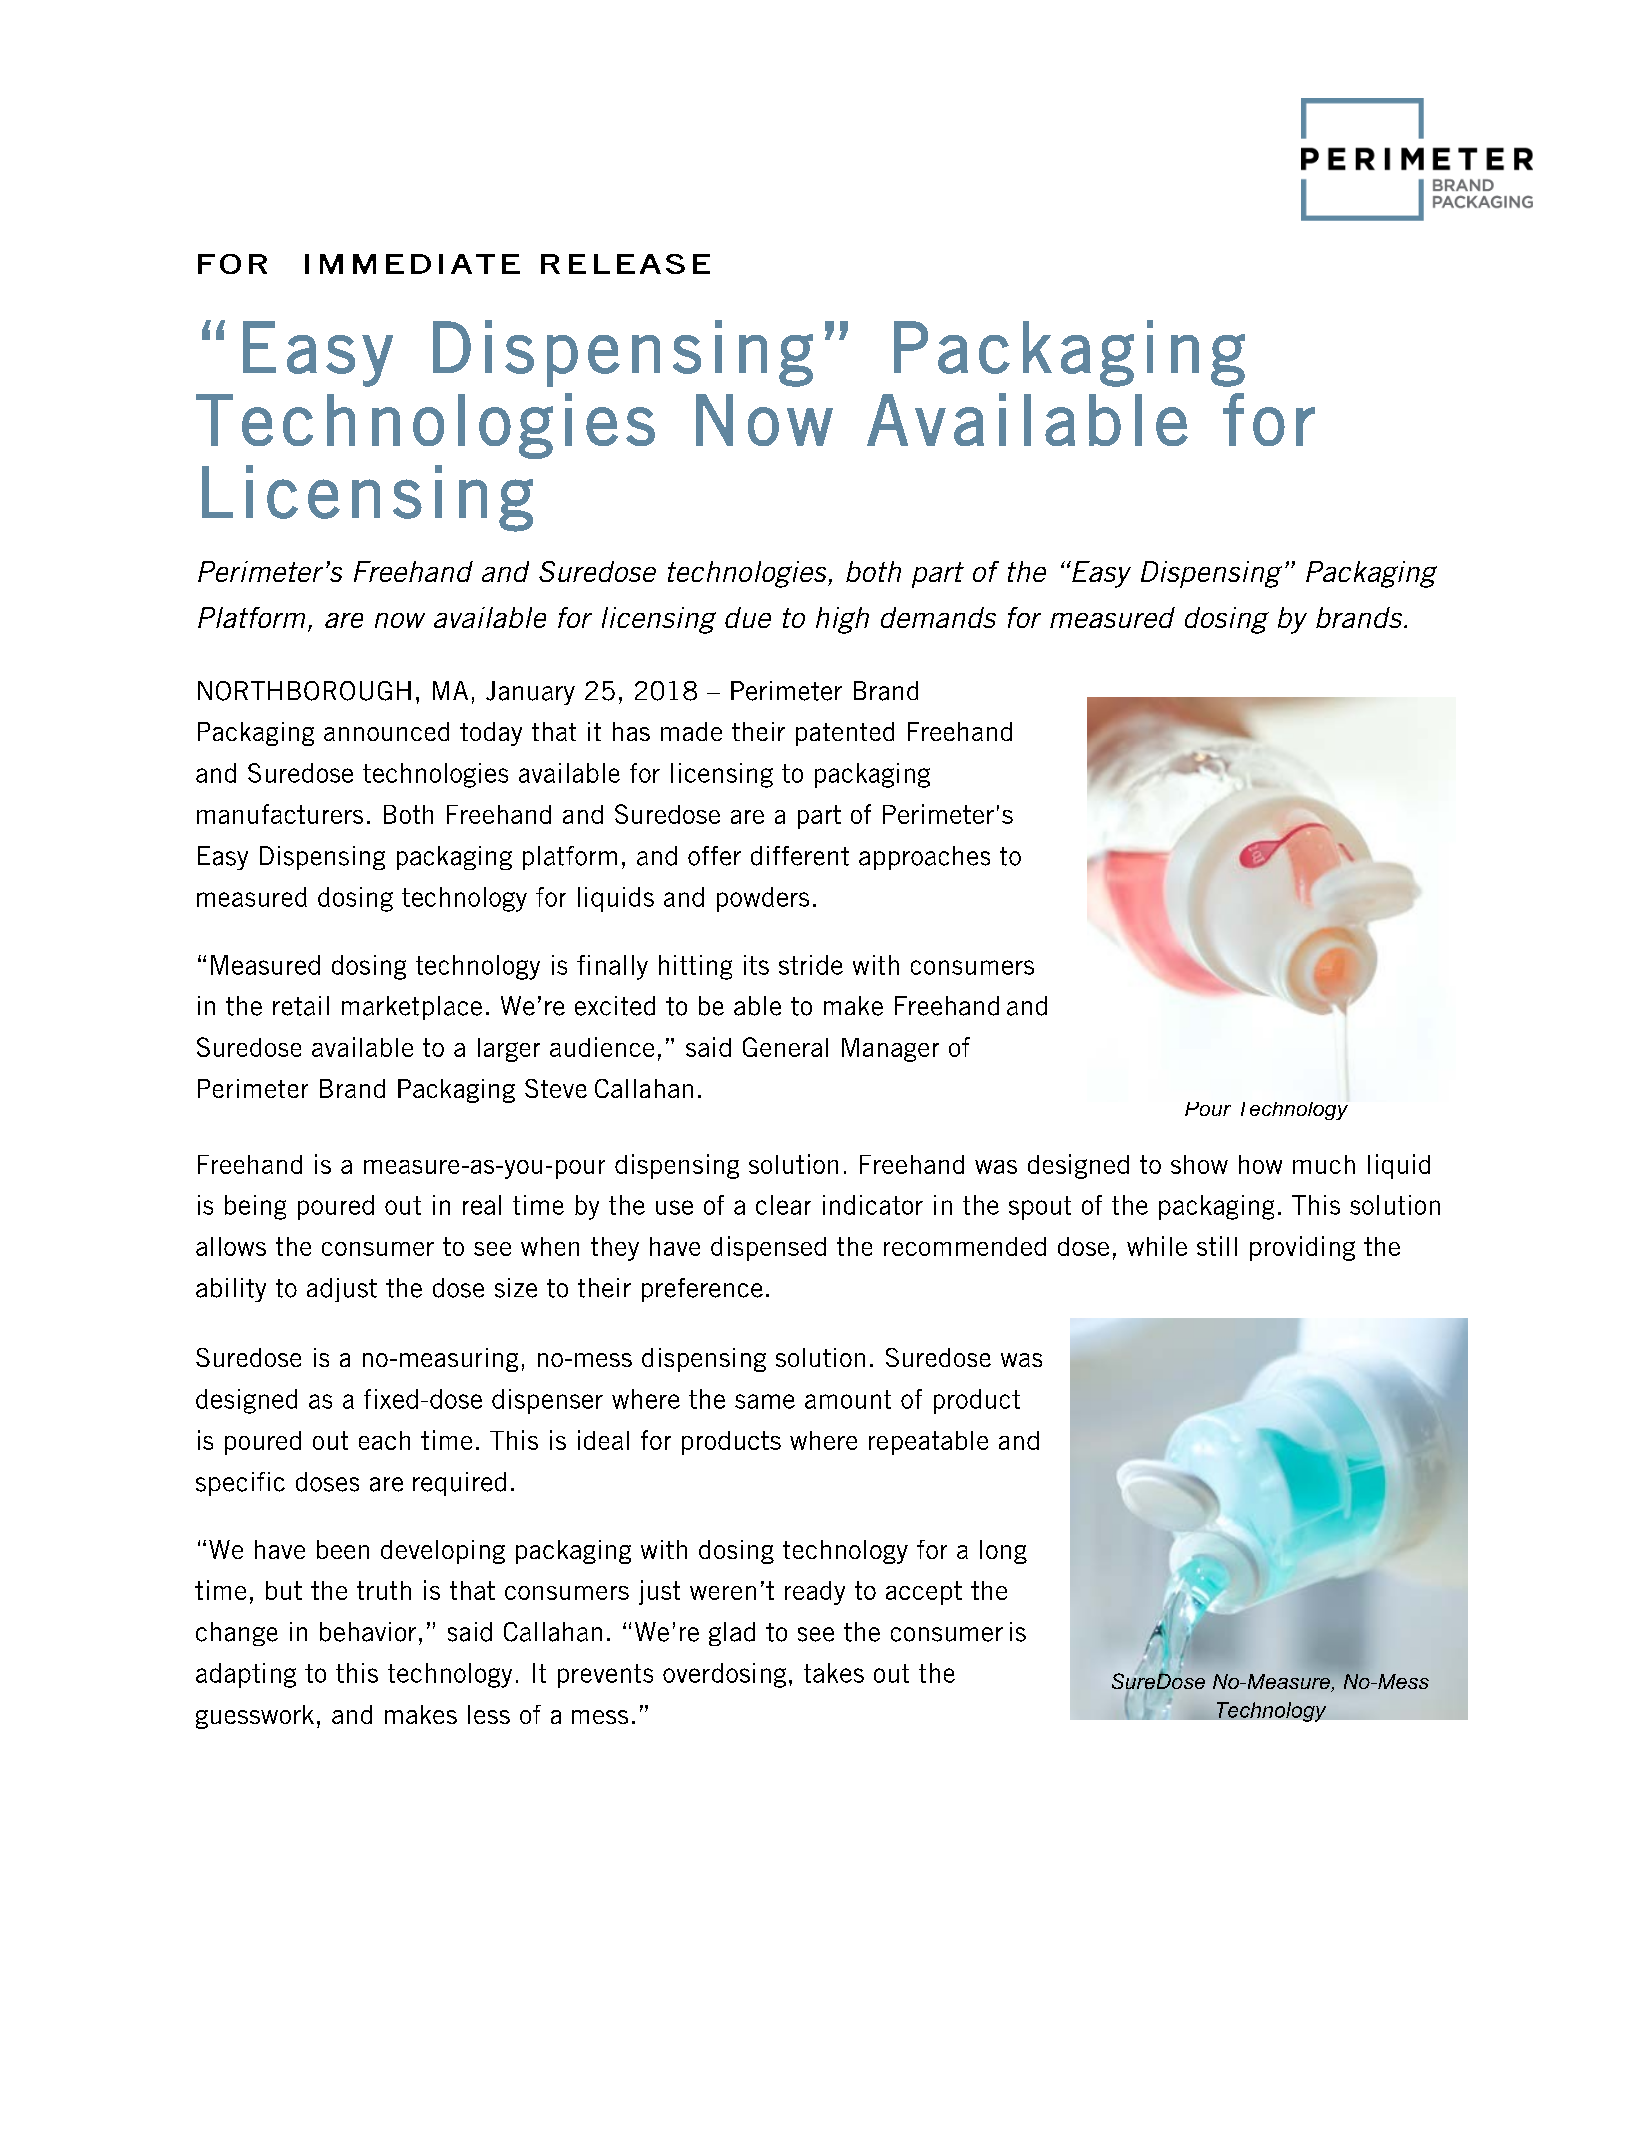 The height and width of the screenshot is (2134, 1649). I want to click on its, so click(756, 965).
